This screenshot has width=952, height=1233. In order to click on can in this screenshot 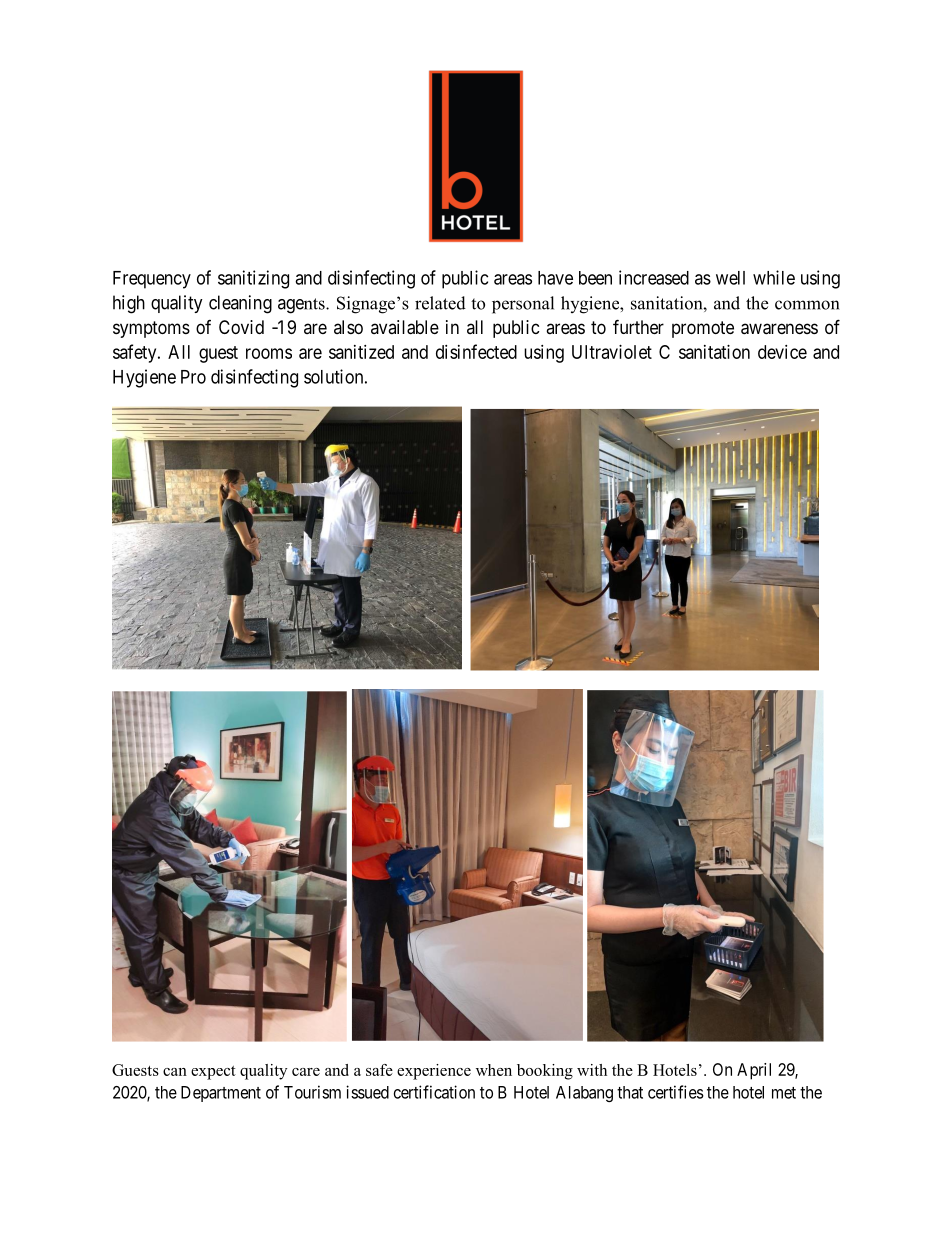, I will do `click(175, 1072)`.
